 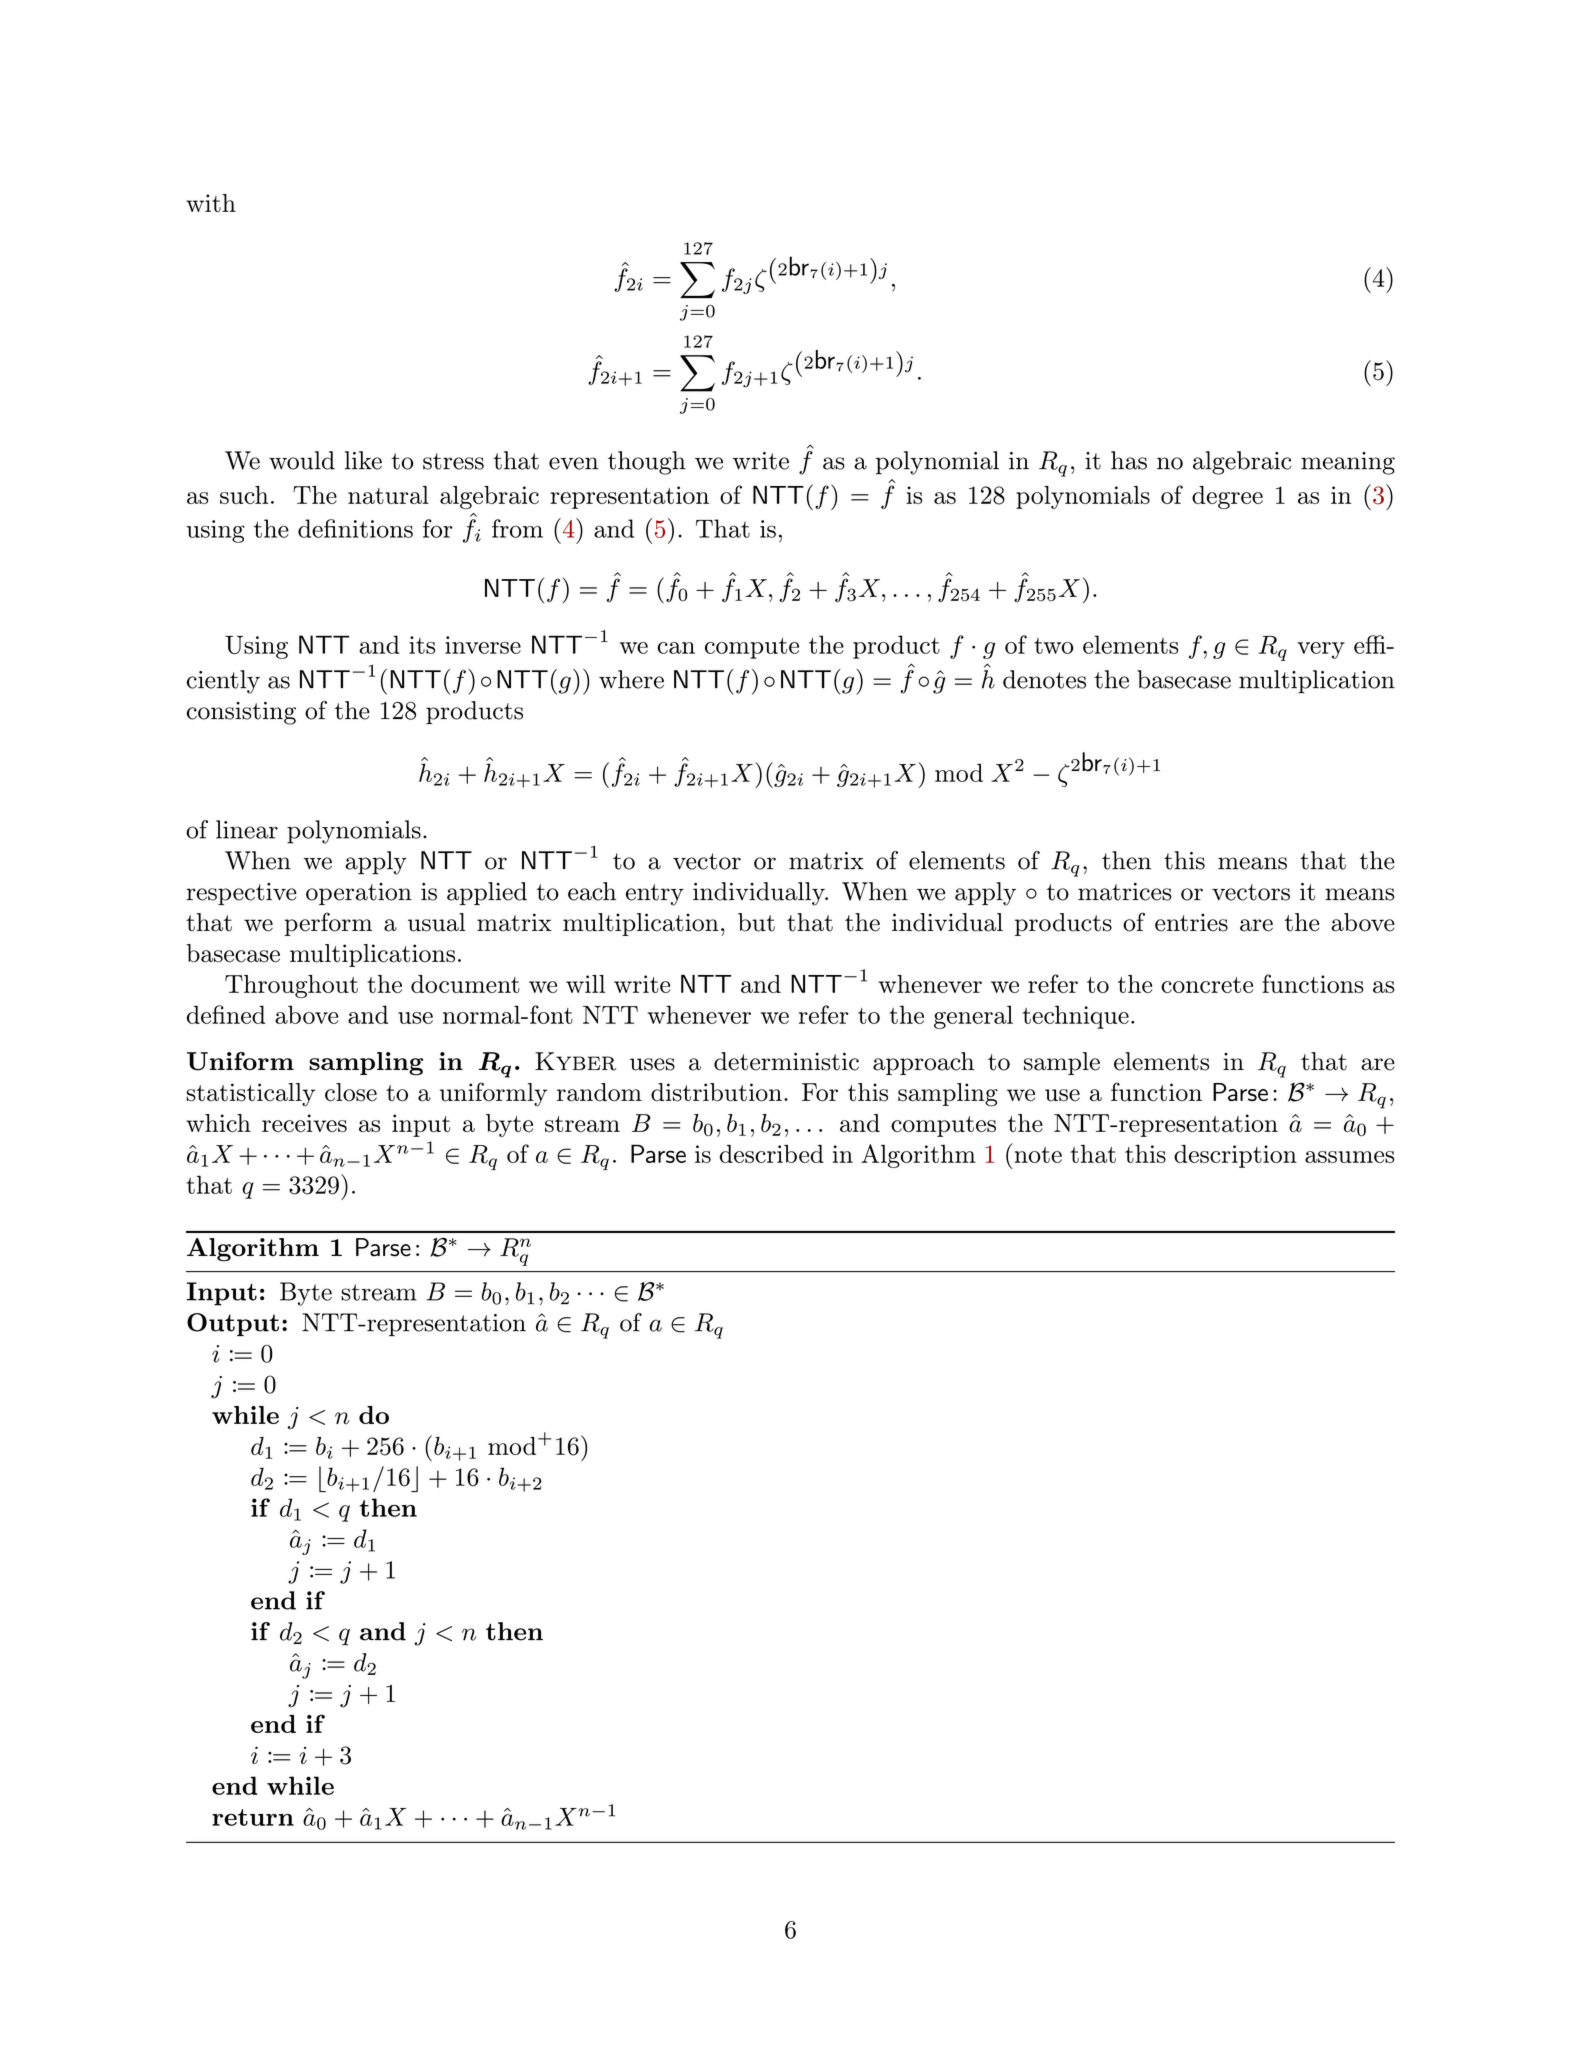 What do you see at coordinates (253, 1817) in the image?
I see `return` at bounding box center [253, 1817].
